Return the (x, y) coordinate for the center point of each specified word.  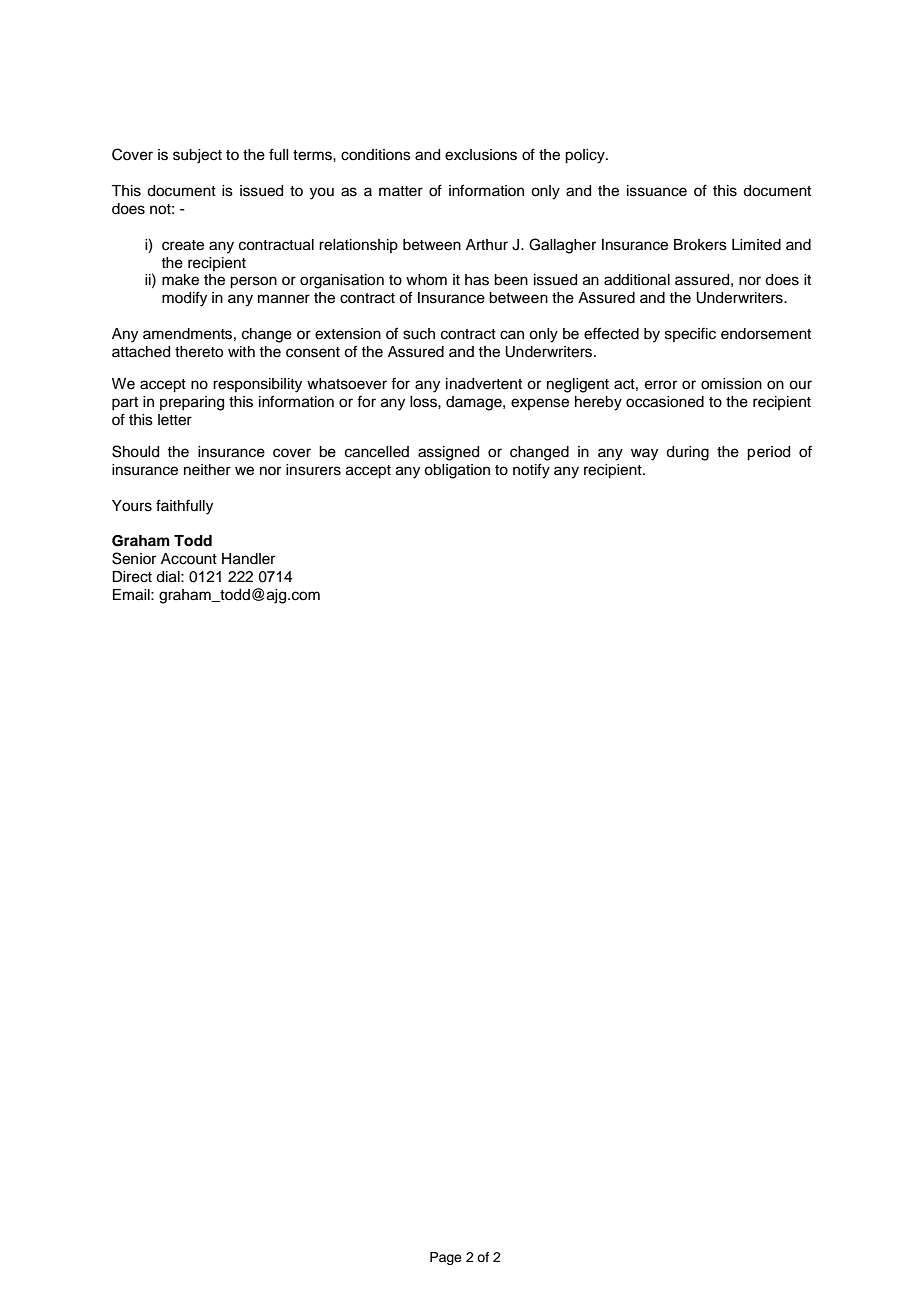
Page (446, 1258)
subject (197, 156)
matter (401, 191)
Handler (248, 559)
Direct (132, 577)
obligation (457, 471)
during (687, 453)
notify (531, 471)
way (644, 454)
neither (207, 470)
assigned (448, 453)
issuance (657, 191)
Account (189, 559)
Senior (134, 558)
